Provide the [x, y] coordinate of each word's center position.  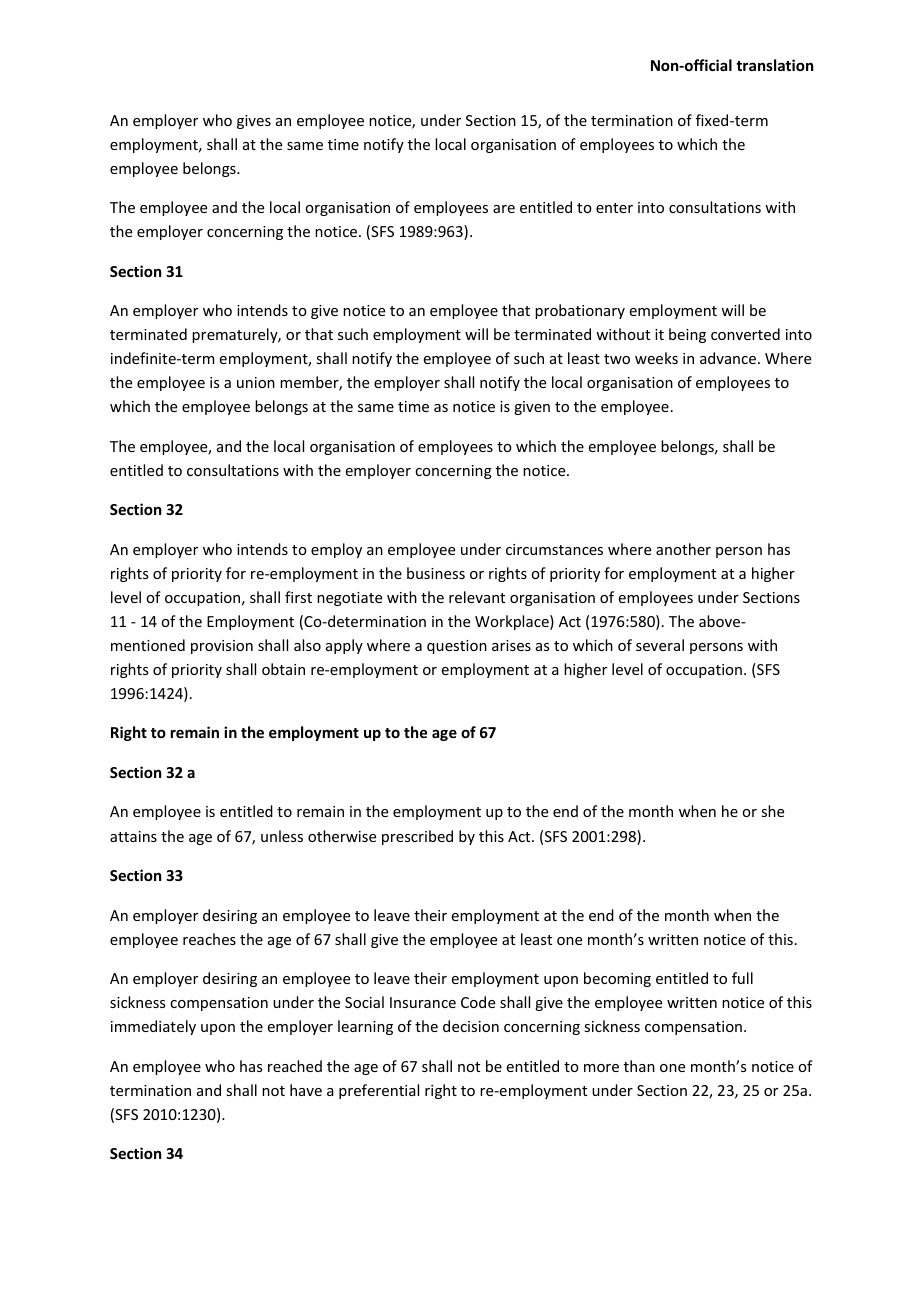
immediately [153, 1027]
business [436, 573]
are [504, 209]
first [298, 597]
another [683, 549]
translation [774, 65]
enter [614, 208]
